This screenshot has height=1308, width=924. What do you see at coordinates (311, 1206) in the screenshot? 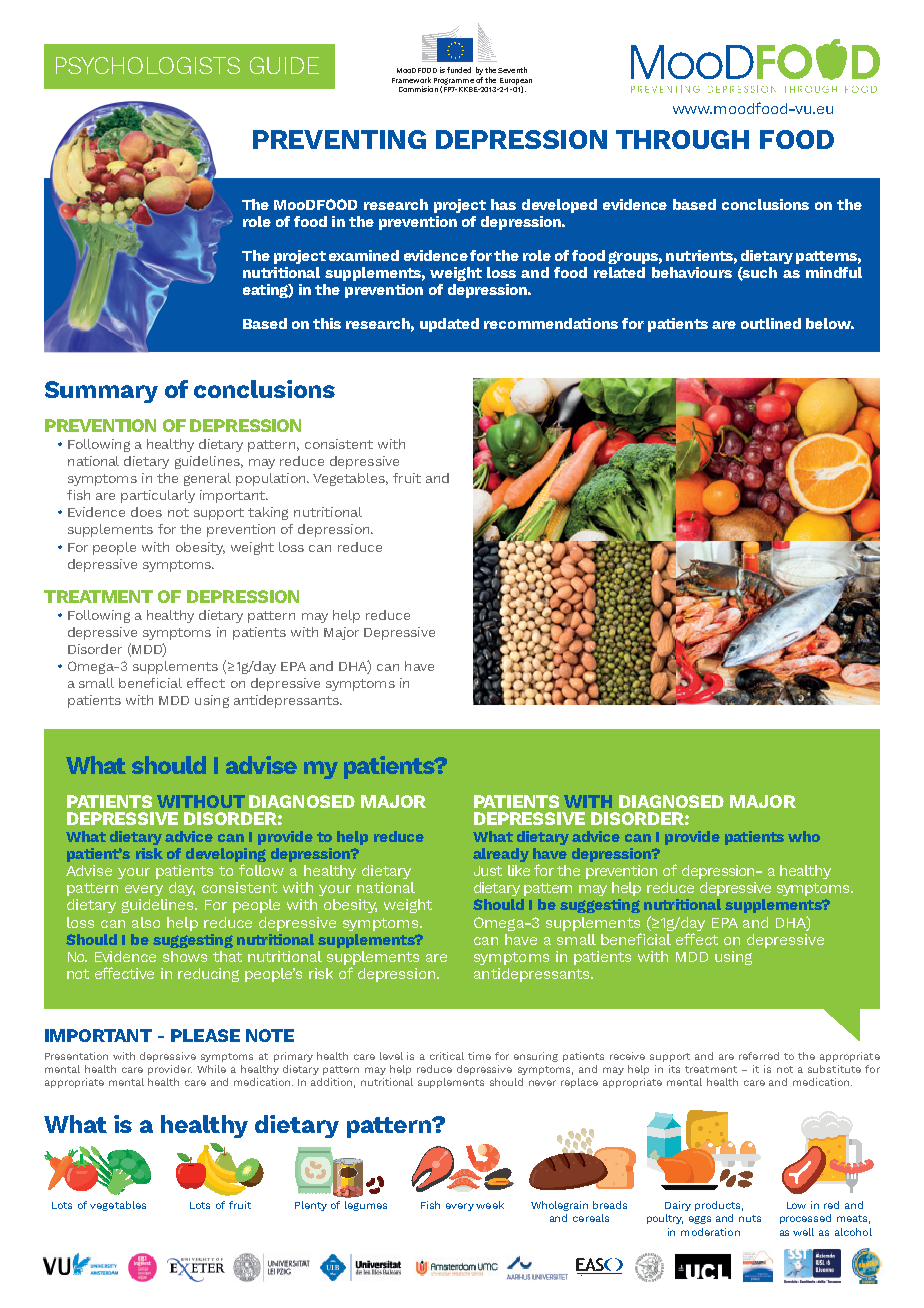
I see `Plenty` at bounding box center [311, 1206].
